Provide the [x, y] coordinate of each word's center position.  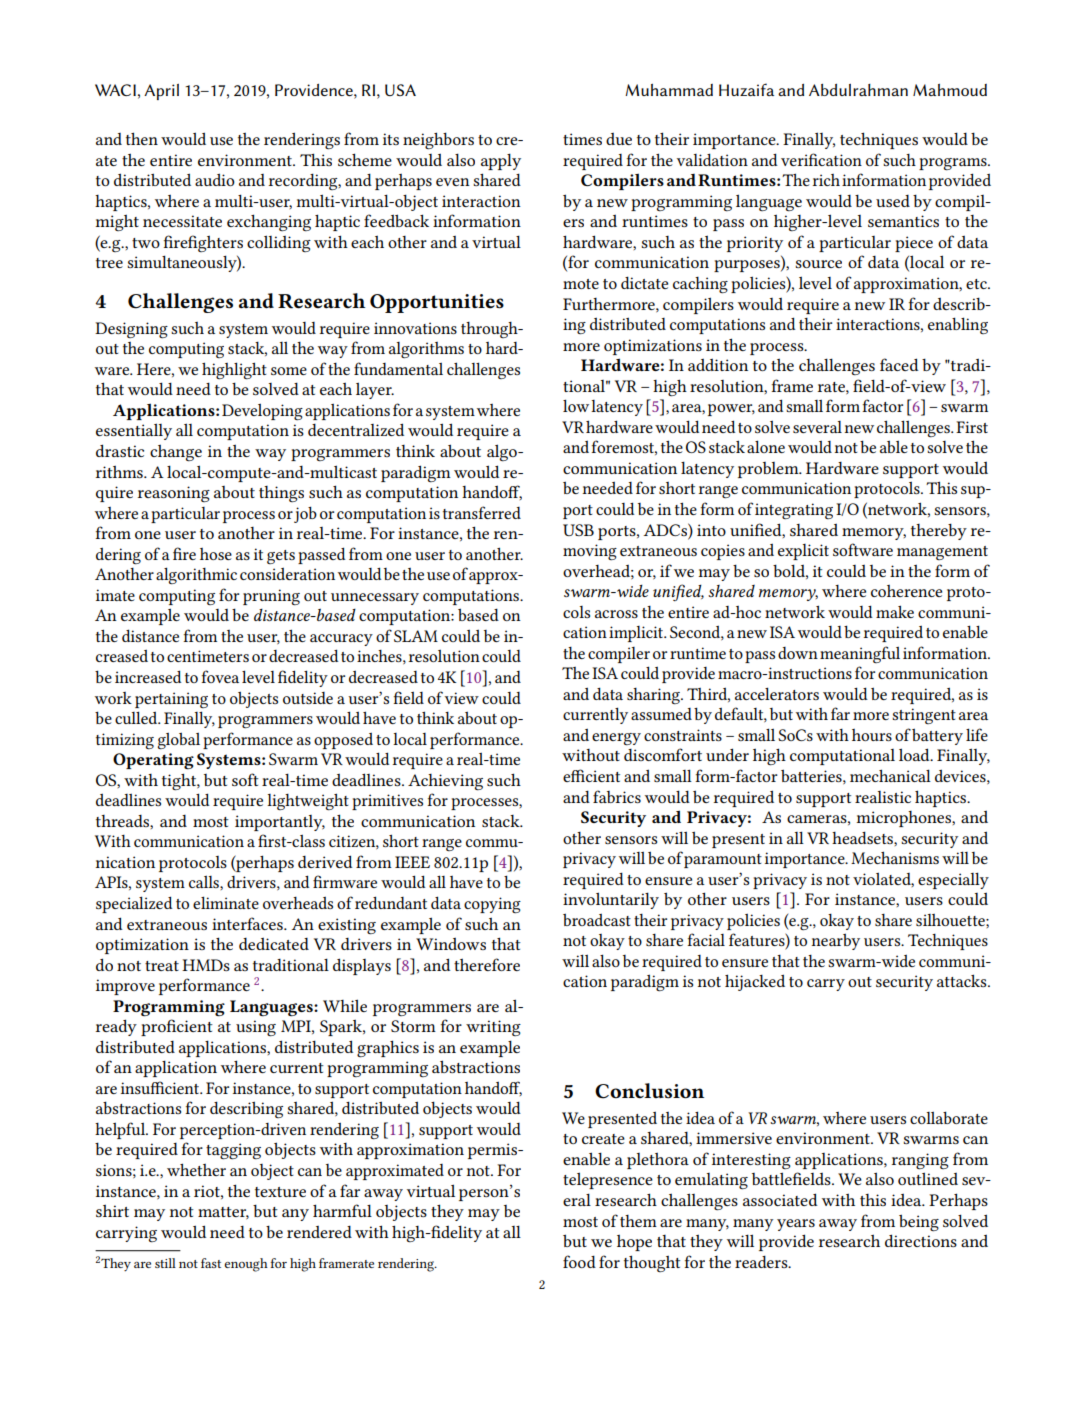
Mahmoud [950, 90]
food [579, 1261]
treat [162, 966]
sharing [654, 696]
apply [501, 162]
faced [899, 364]
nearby [835, 941]
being [919, 1223]
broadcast [597, 919]
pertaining [171, 700]
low [576, 405]
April [161, 92]
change [176, 453]
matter [223, 1213]
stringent [924, 716]
